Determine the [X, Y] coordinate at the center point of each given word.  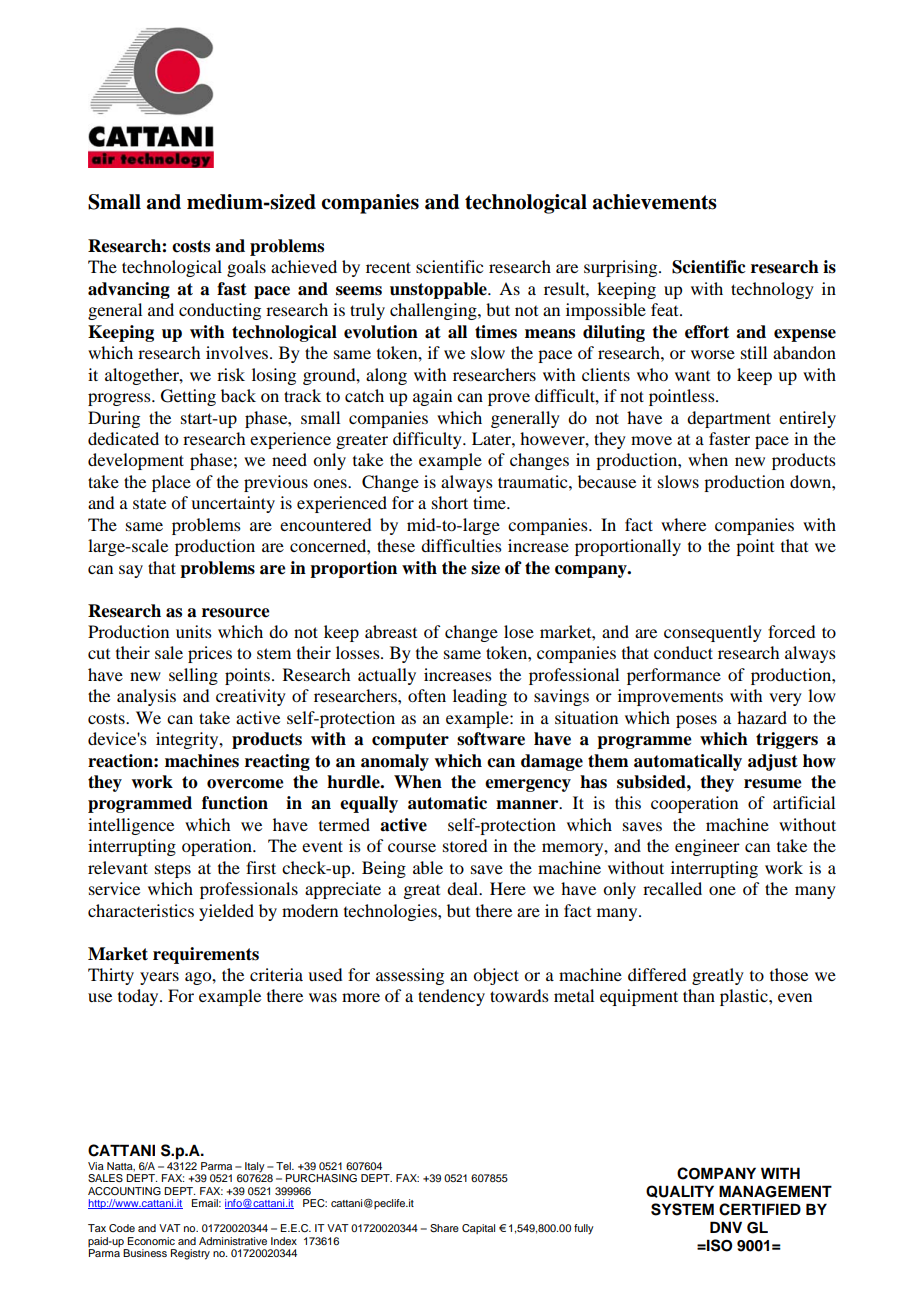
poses [696, 721]
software [491, 739]
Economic [151, 1241]
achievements [655, 202]
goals [246, 268]
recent [388, 267]
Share [444, 1228]
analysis [146, 697]
